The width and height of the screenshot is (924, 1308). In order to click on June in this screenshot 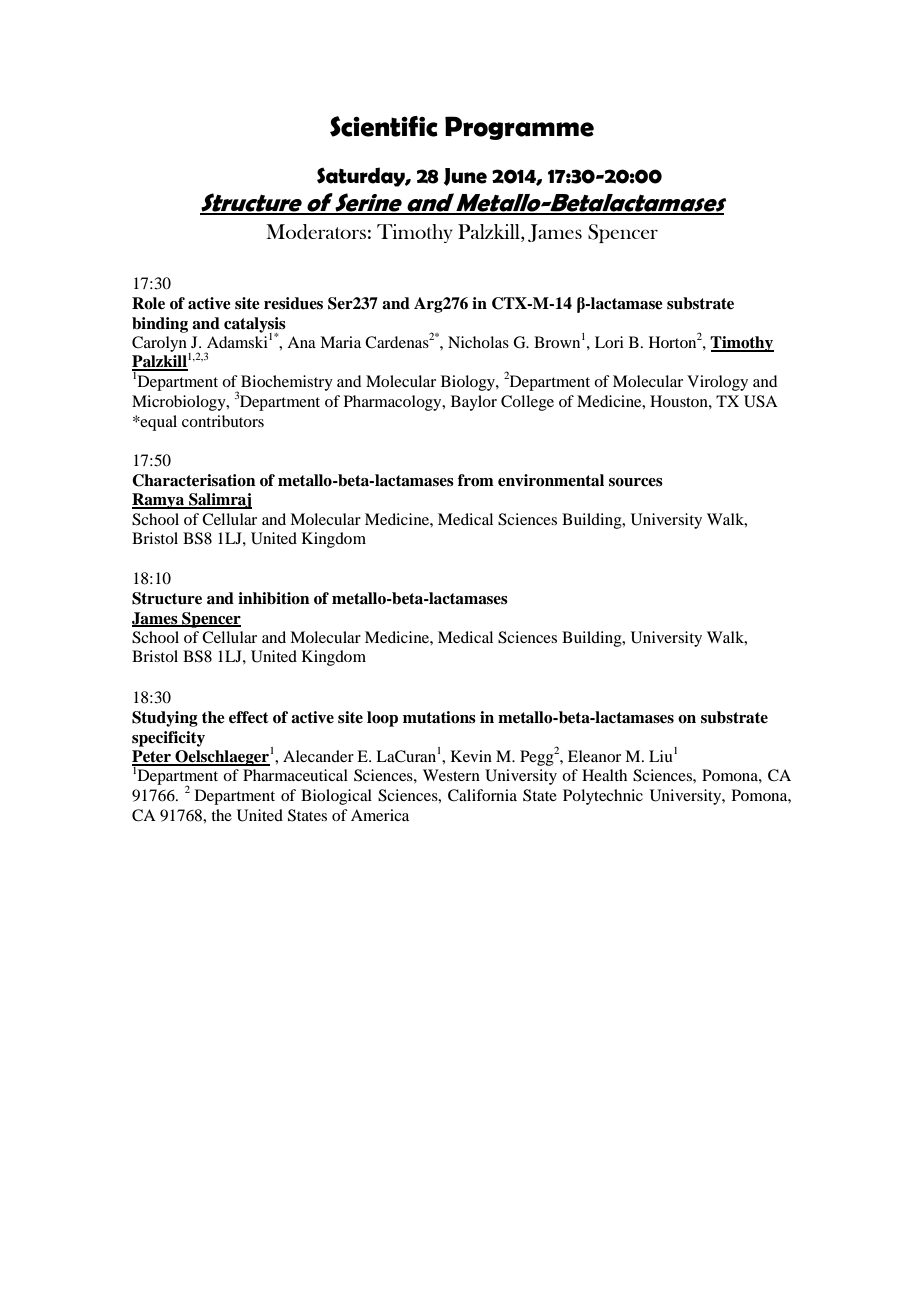, I will do `click(465, 177)`.
